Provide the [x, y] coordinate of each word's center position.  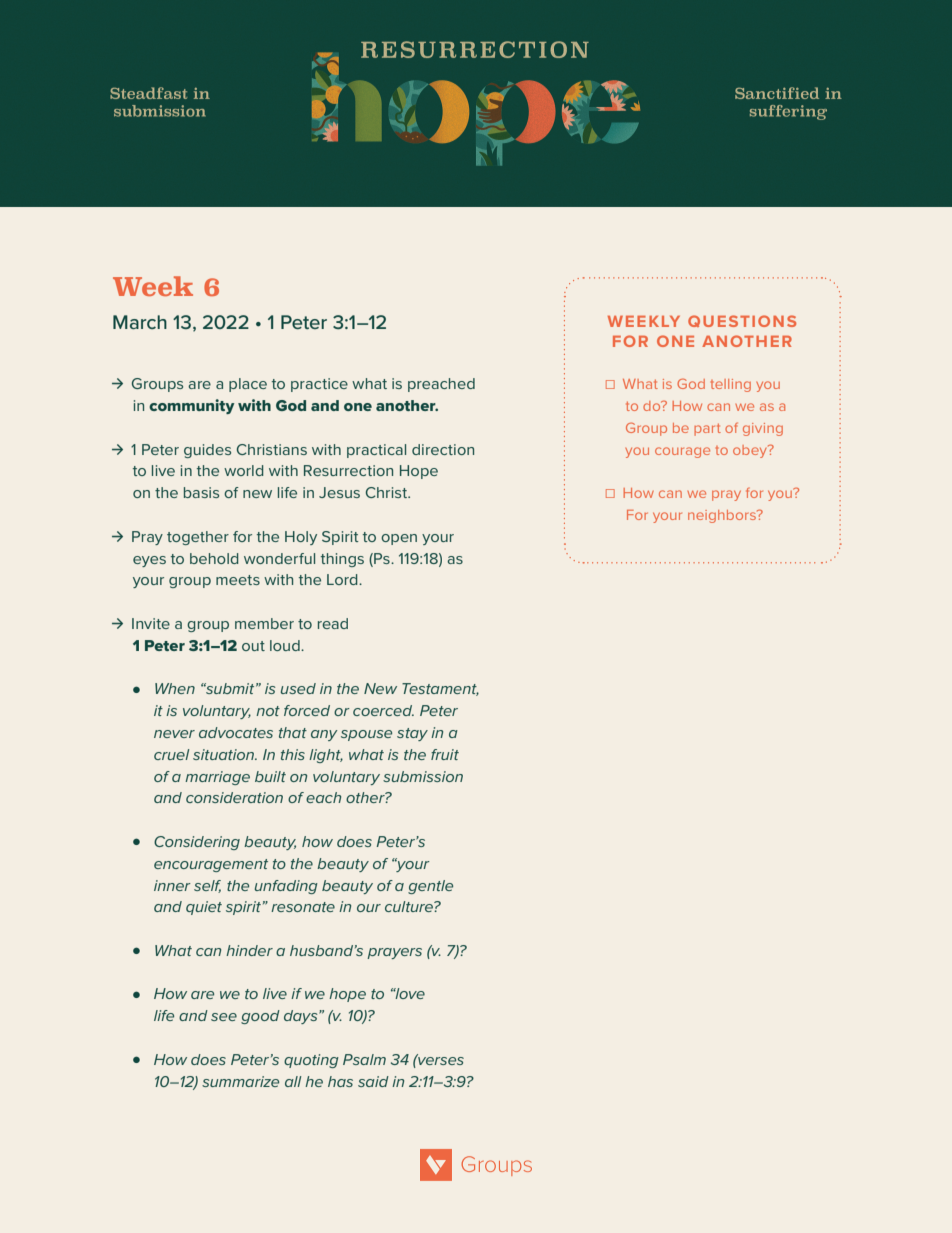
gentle [430, 887]
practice [319, 385]
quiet [204, 908]
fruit [445, 754]
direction [443, 449]
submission [423, 776]
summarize [240, 1081]
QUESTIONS [742, 321]
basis [201, 492]
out [253, 646]
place [248, 385]
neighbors [723, 516]
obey [751, 451]
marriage [217, 778]
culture [410, 906]
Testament [440, 689]
